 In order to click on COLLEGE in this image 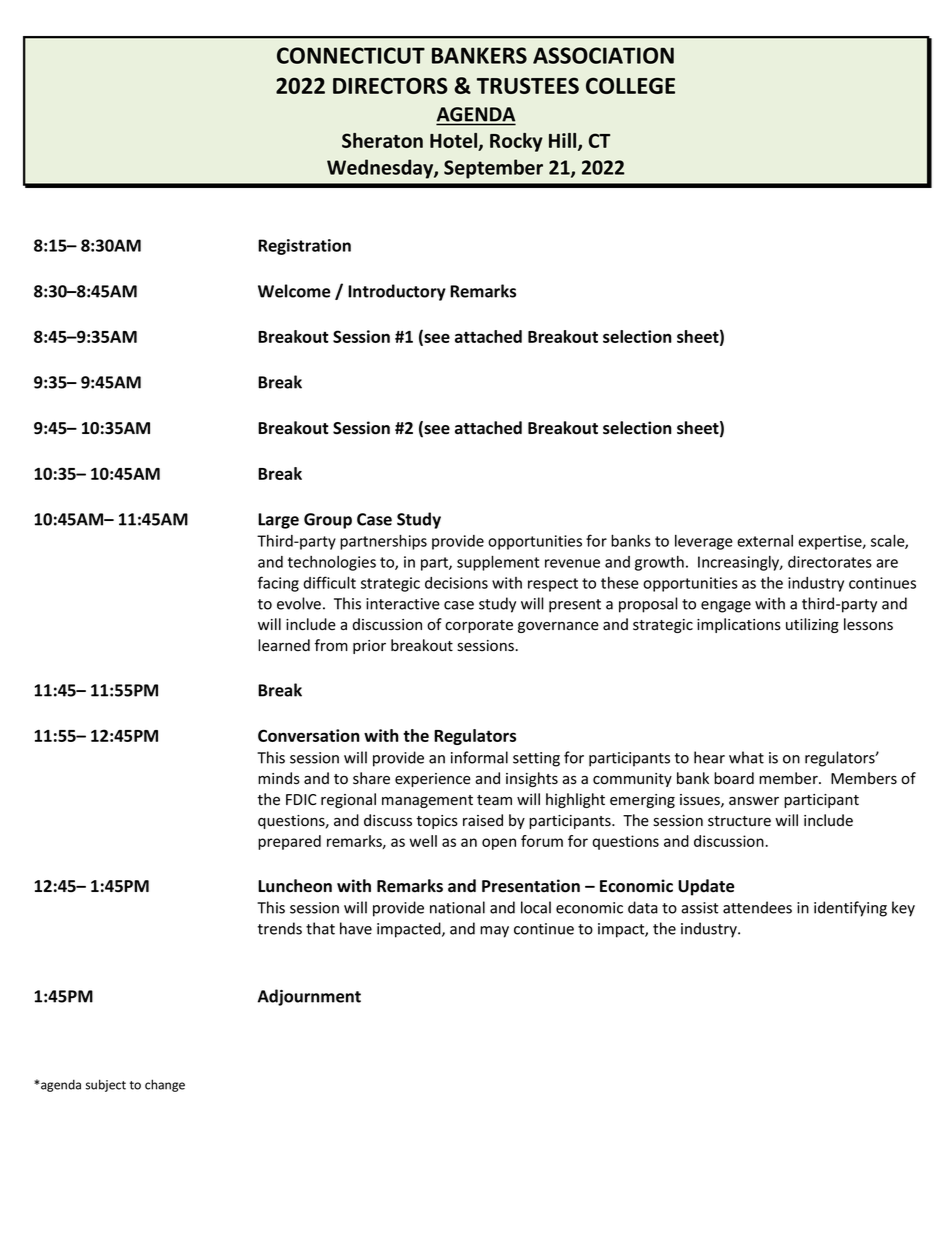, I will do `click(630, 85)`.
